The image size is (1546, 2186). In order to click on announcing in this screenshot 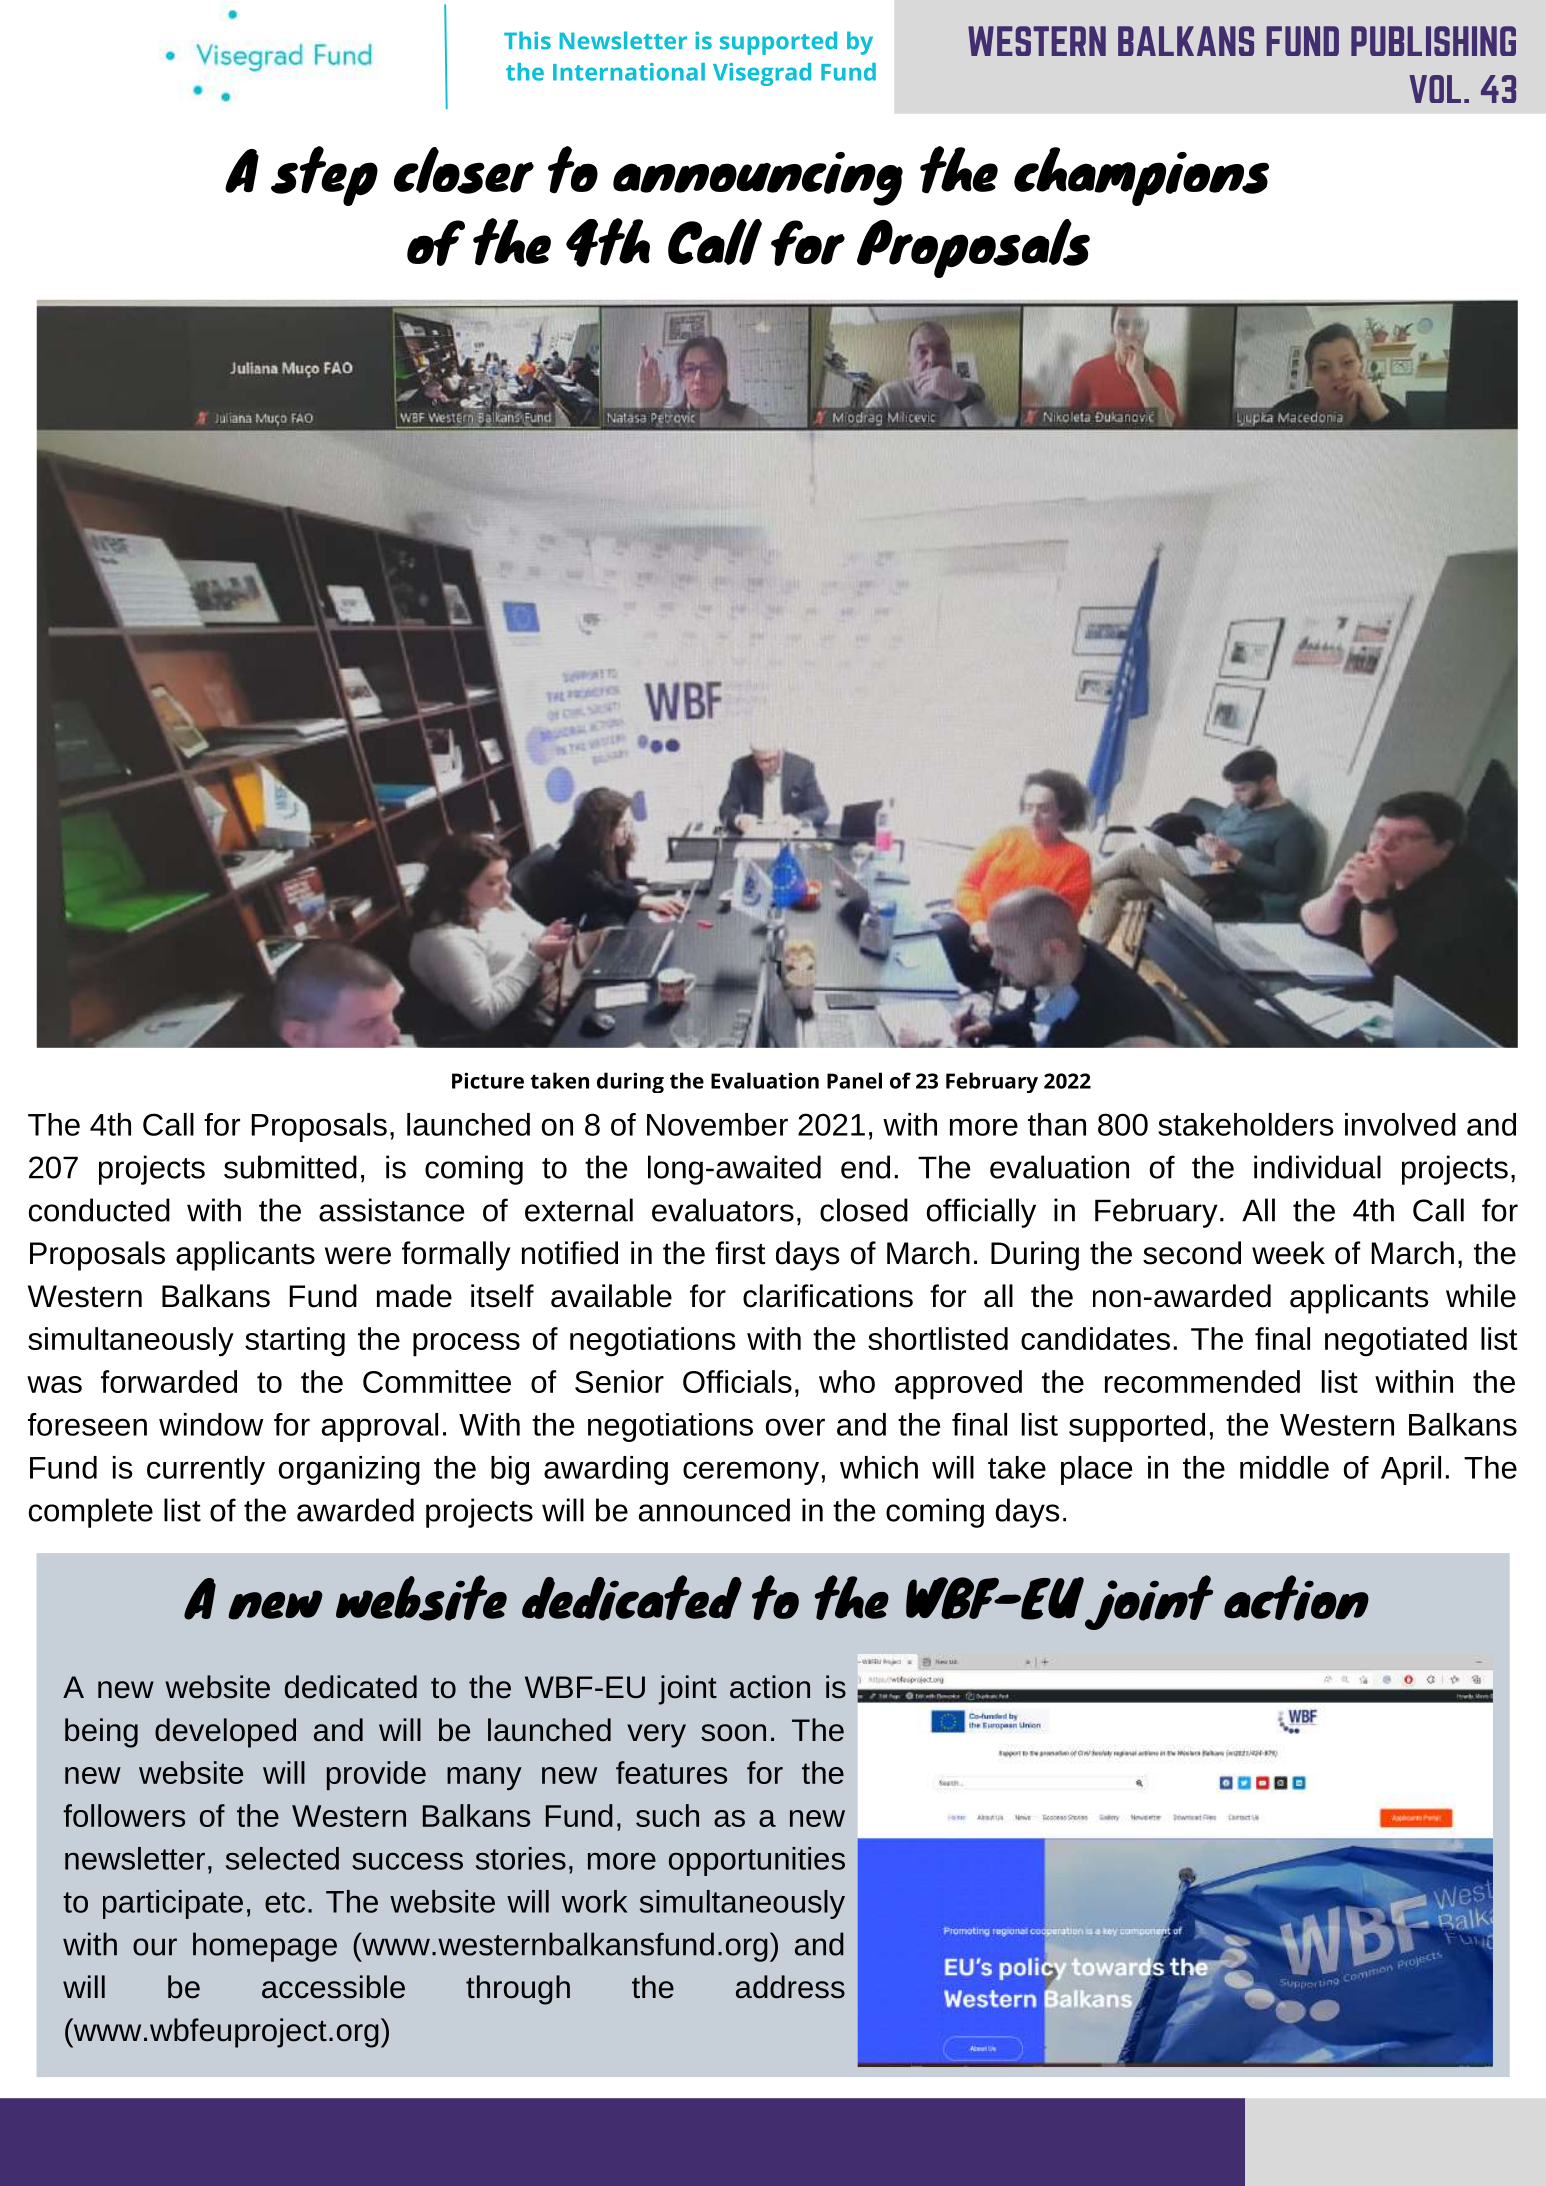, I will do `click(758, 179)`.
